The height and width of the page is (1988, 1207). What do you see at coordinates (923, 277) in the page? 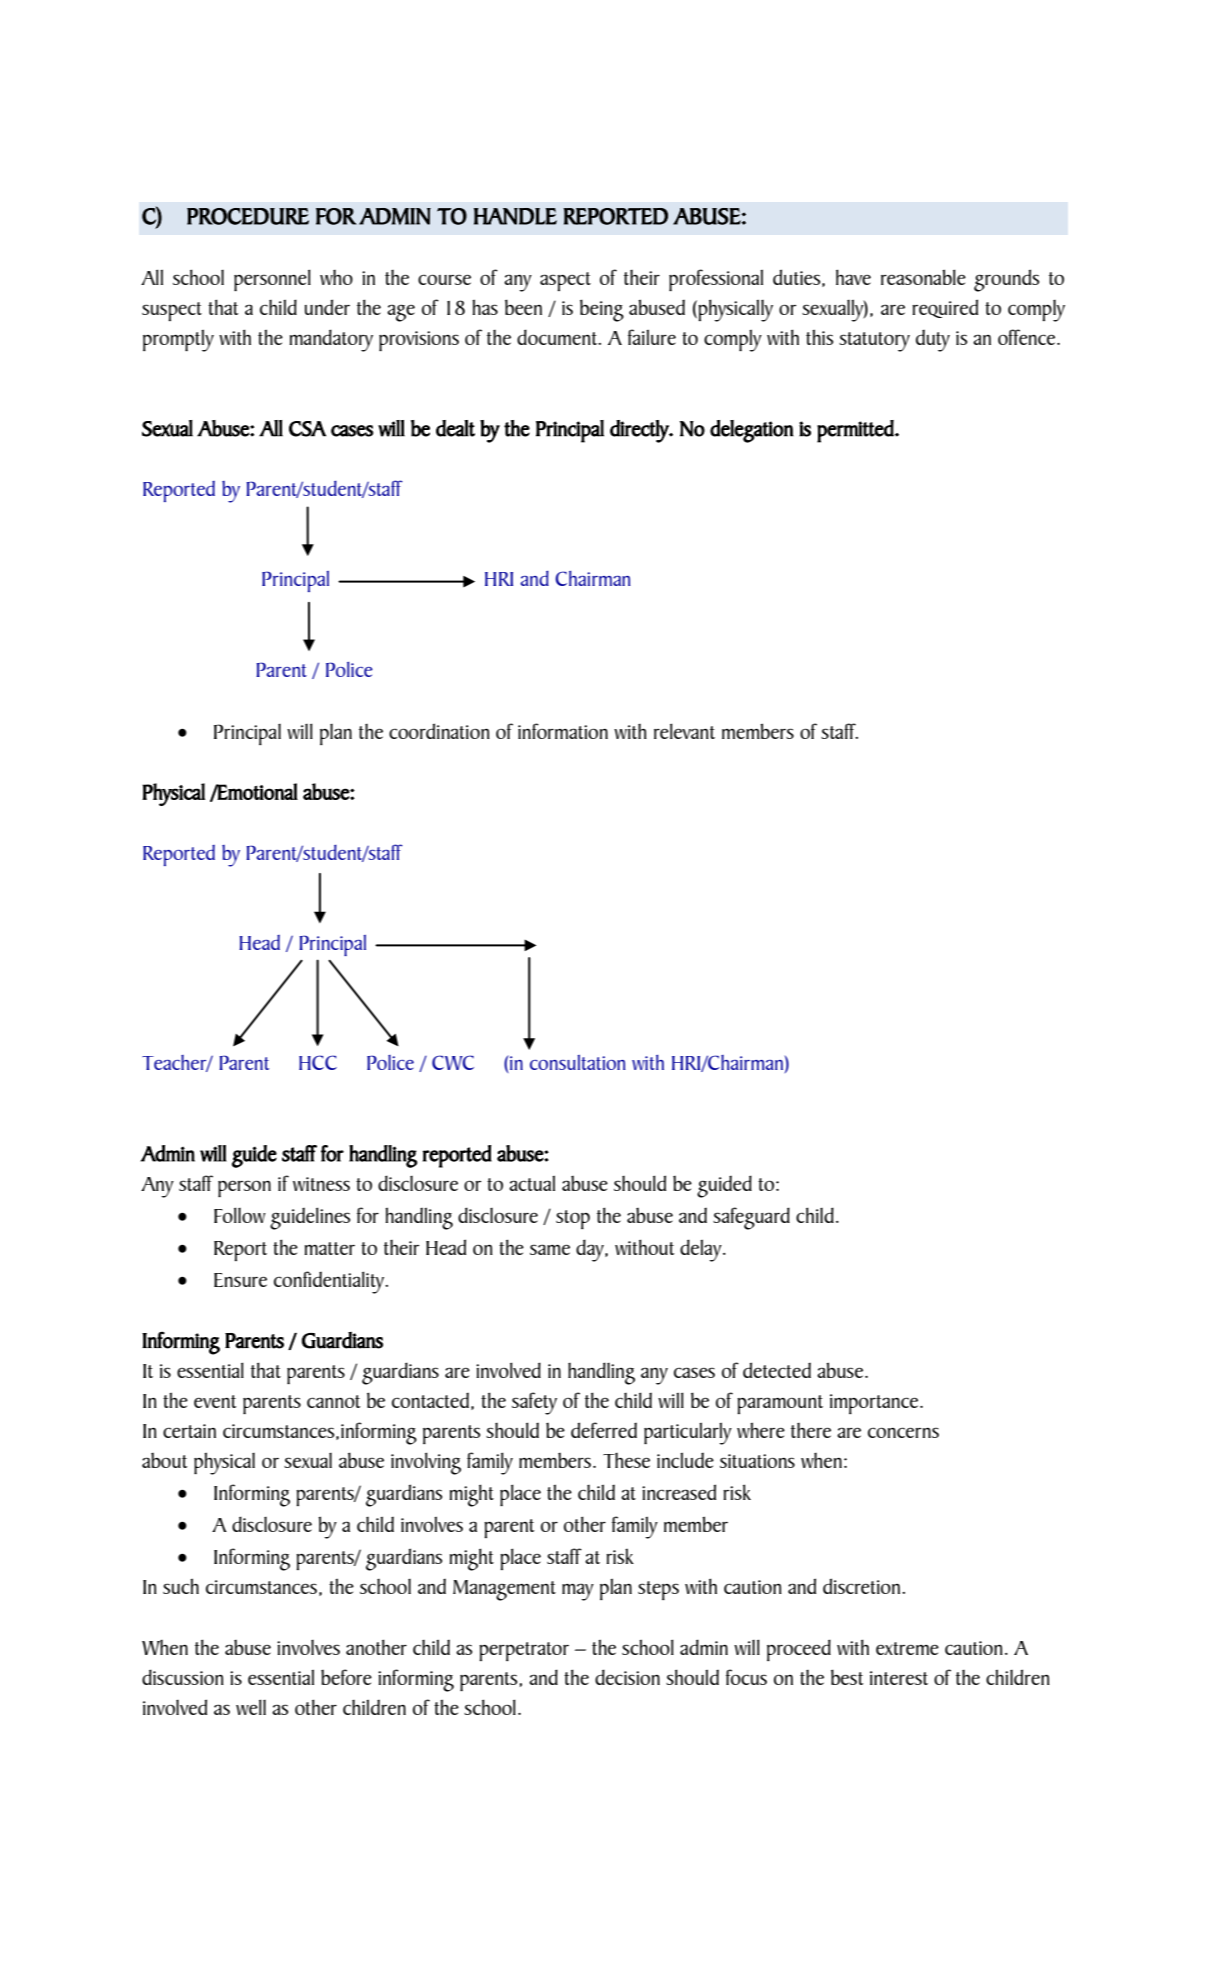
I see `reasonable` at bounding box center [923, 277].
